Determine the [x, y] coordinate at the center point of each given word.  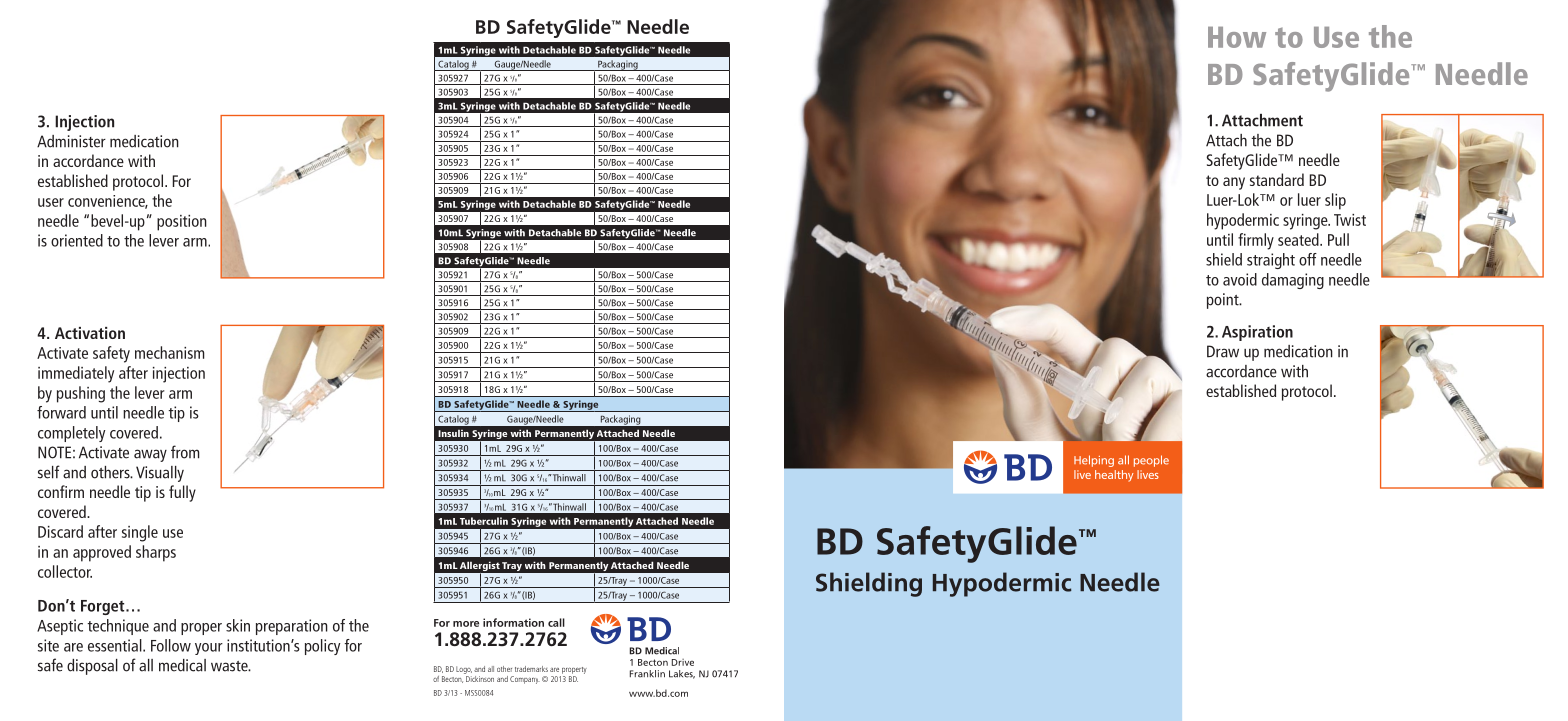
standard [1277, 179]
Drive [683, 662]
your [209, 649]
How [1237, 37]
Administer [71, 141]
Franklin [647, 674]
